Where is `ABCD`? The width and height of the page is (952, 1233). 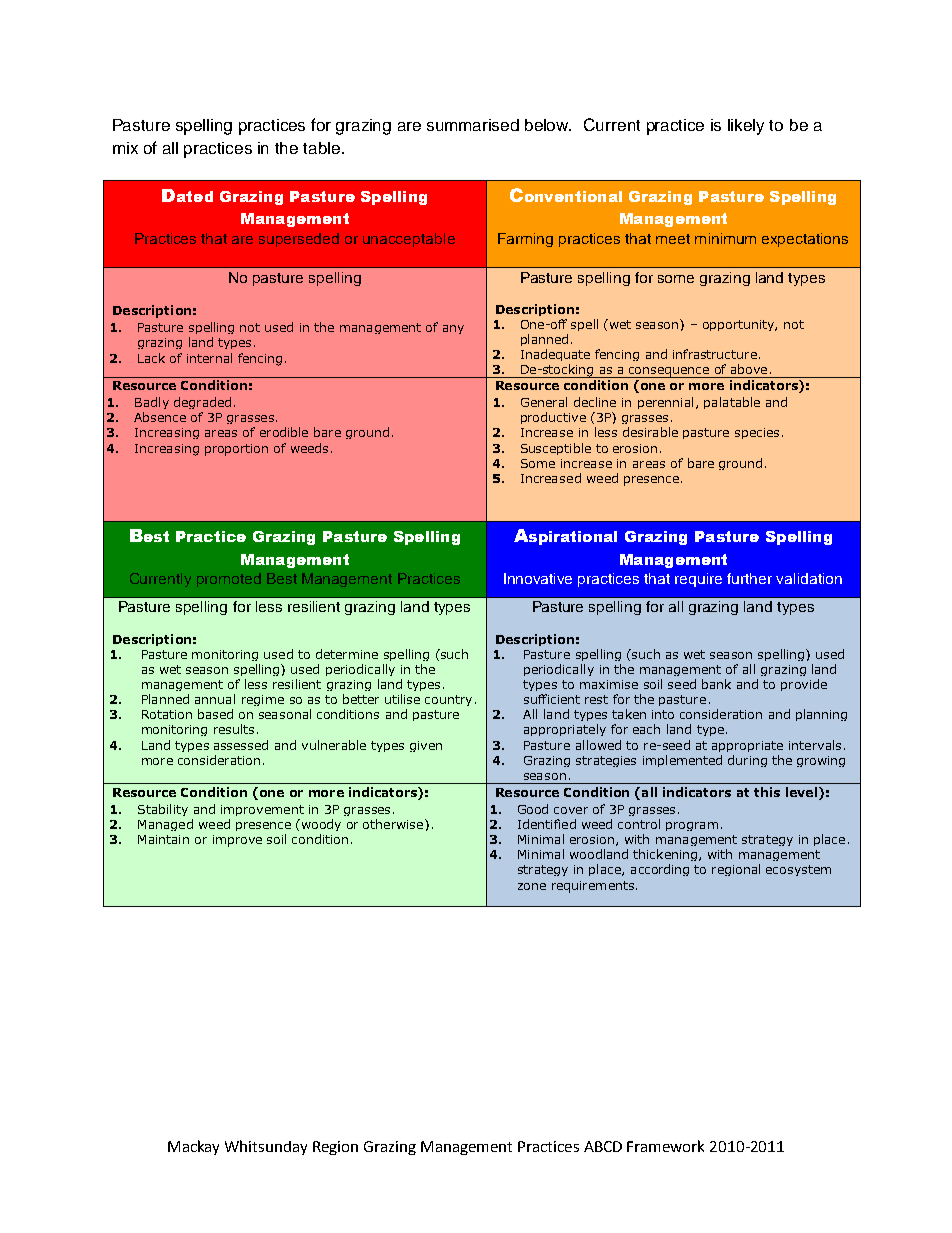 ABCD is located at coordinates (603, 1146).
